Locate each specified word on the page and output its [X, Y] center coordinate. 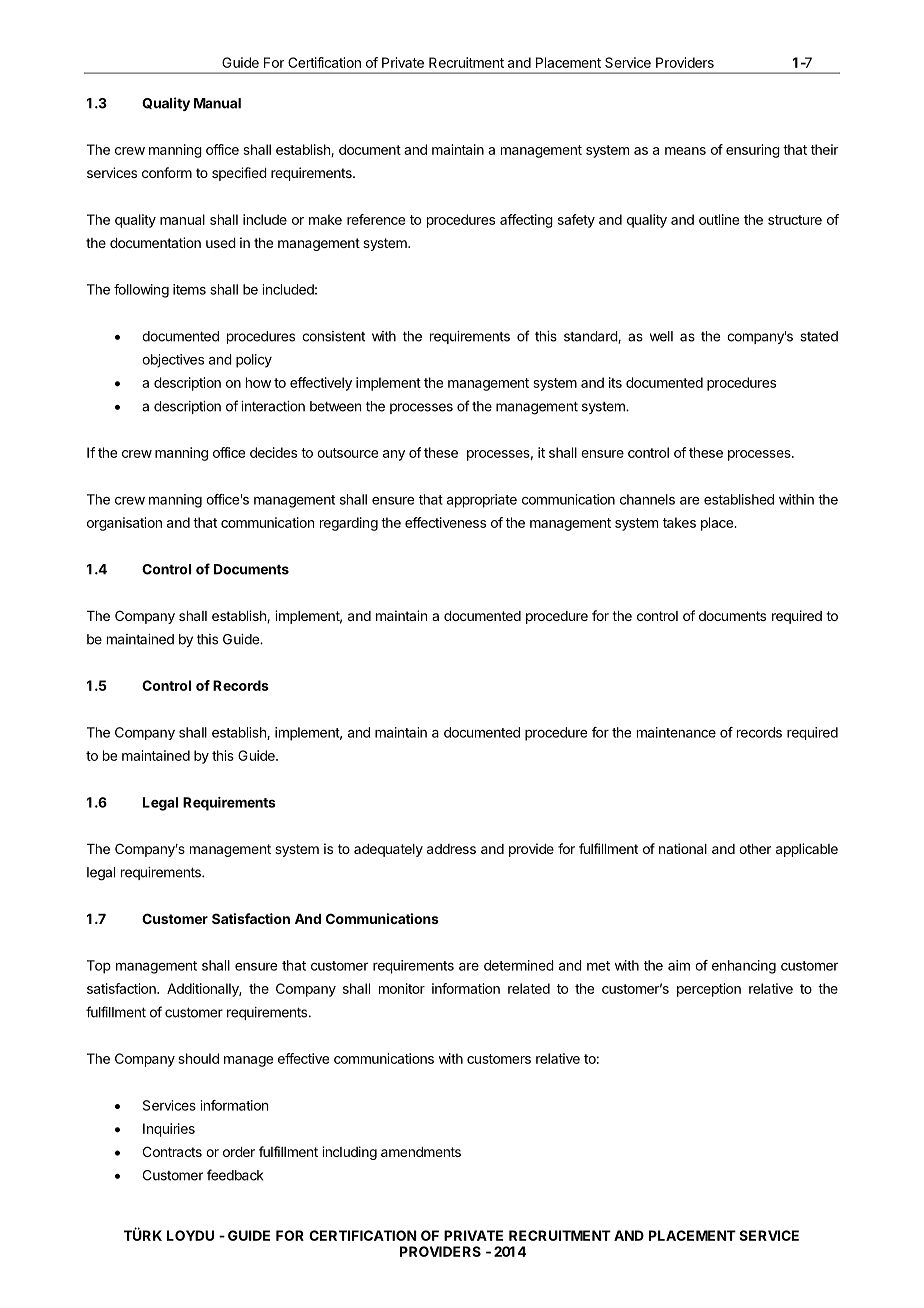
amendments [421, 1152]
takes [679, 522]
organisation [124, 524]
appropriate [482, 501]
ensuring [753, 151]
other [755, 849]
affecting [526, 221]
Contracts [172, 1151]
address [451, 849]
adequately [388, 850]
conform [167, 172]
